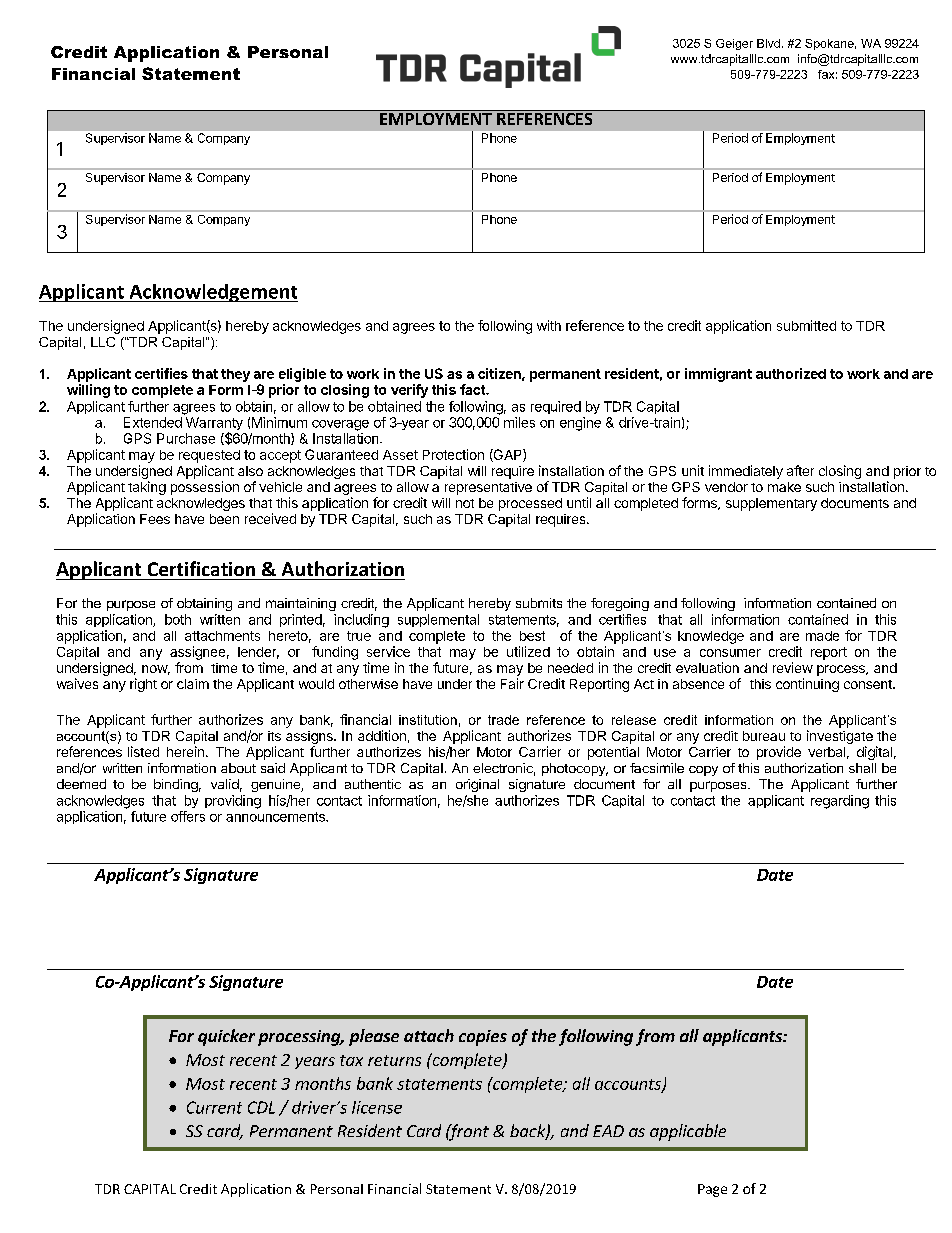  What do you see at coordinates (734, 44) in the document?
I see `Geiger` at bounding box center [734, 44].
